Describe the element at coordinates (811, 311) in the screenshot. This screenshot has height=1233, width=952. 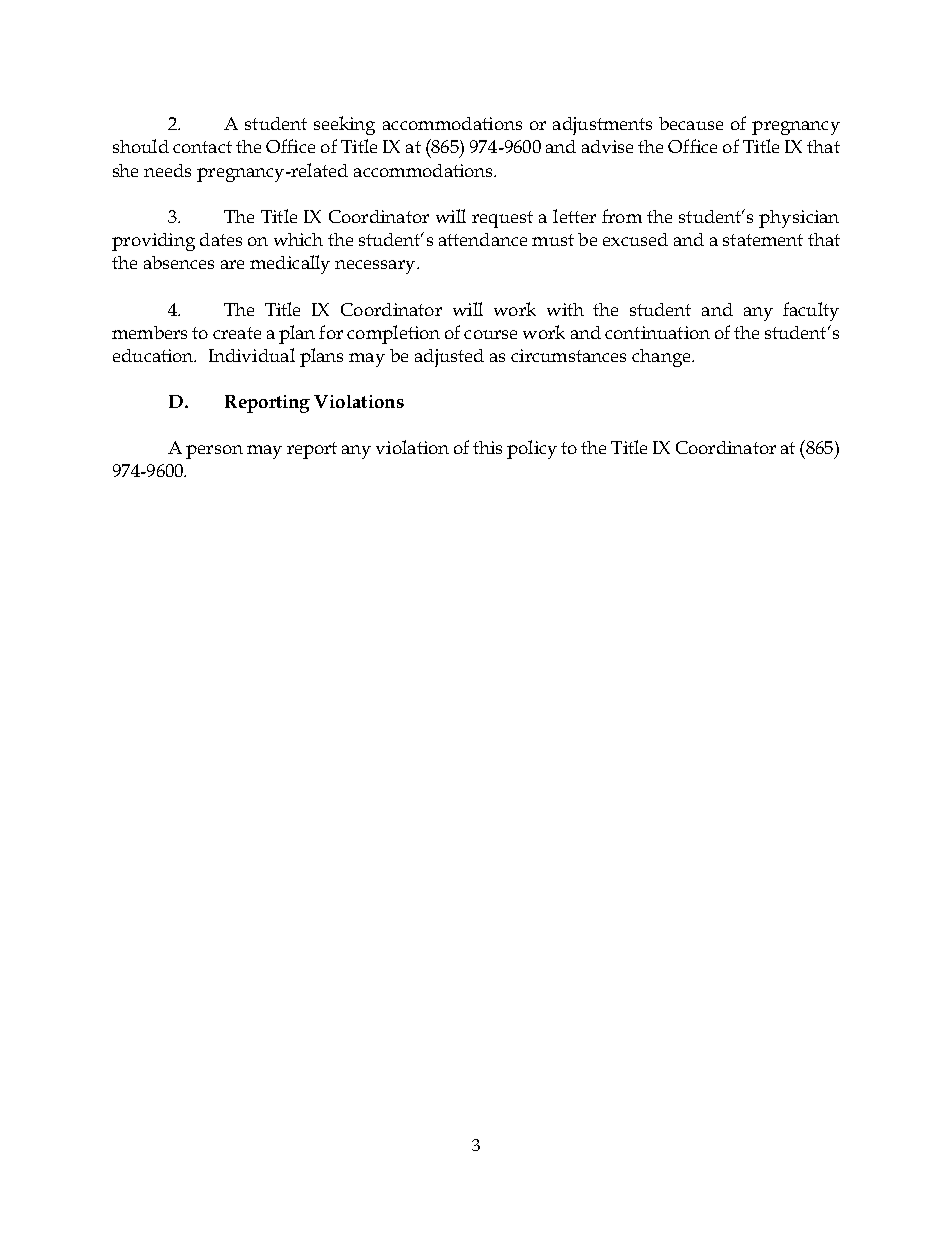
I see `faculty` at that location.
